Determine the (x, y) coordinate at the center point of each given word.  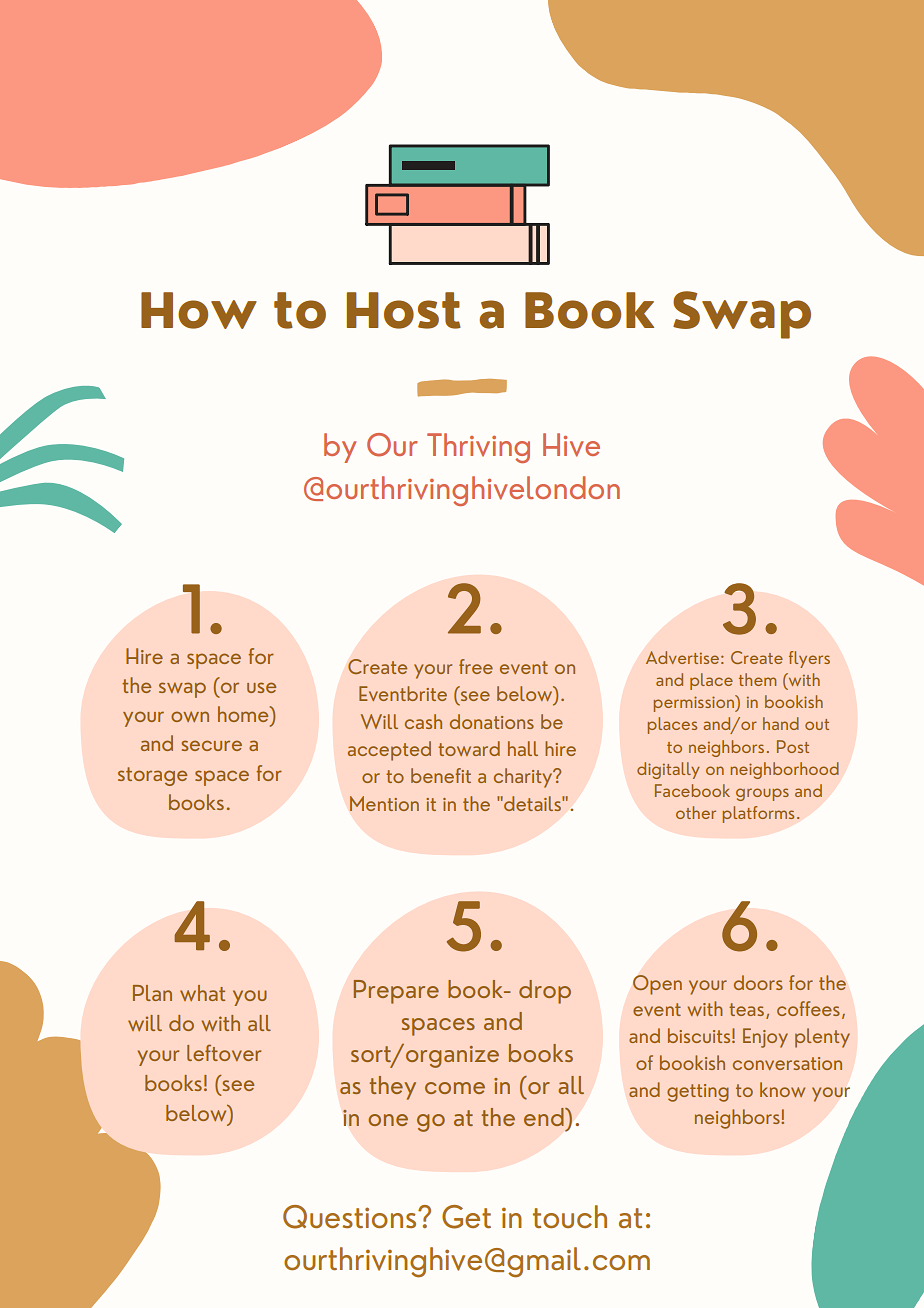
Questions (351, 1217)
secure (211, 745)
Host (403, 310)
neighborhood (785, 770)
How (199, 310)
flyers (809, 659)
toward (469, 748)
